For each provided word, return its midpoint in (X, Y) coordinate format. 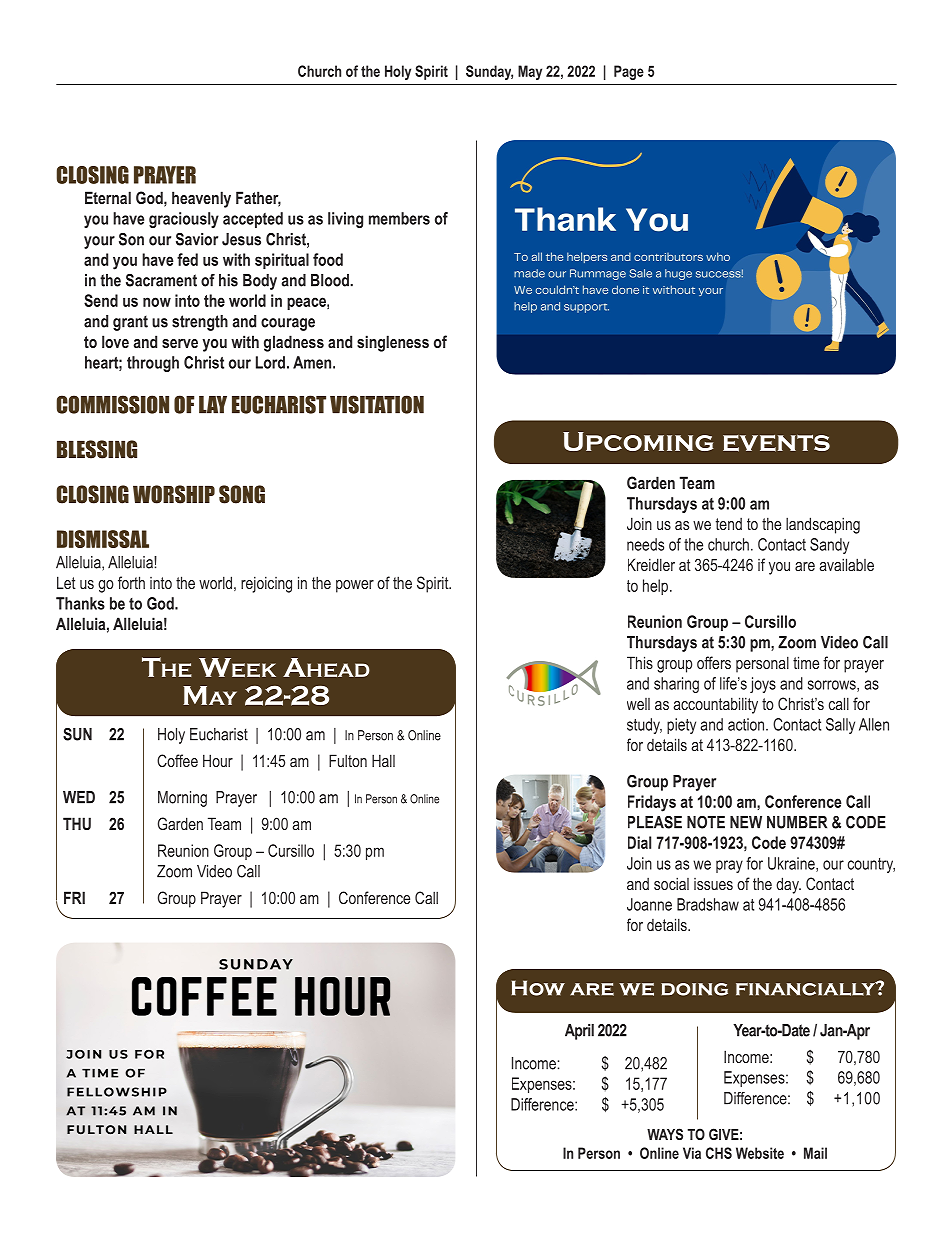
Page (629, 72)
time (806, 662)
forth (131, 582)
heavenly (201, 199)
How (538, 988)
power (355, 586)
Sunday (489, 72)
